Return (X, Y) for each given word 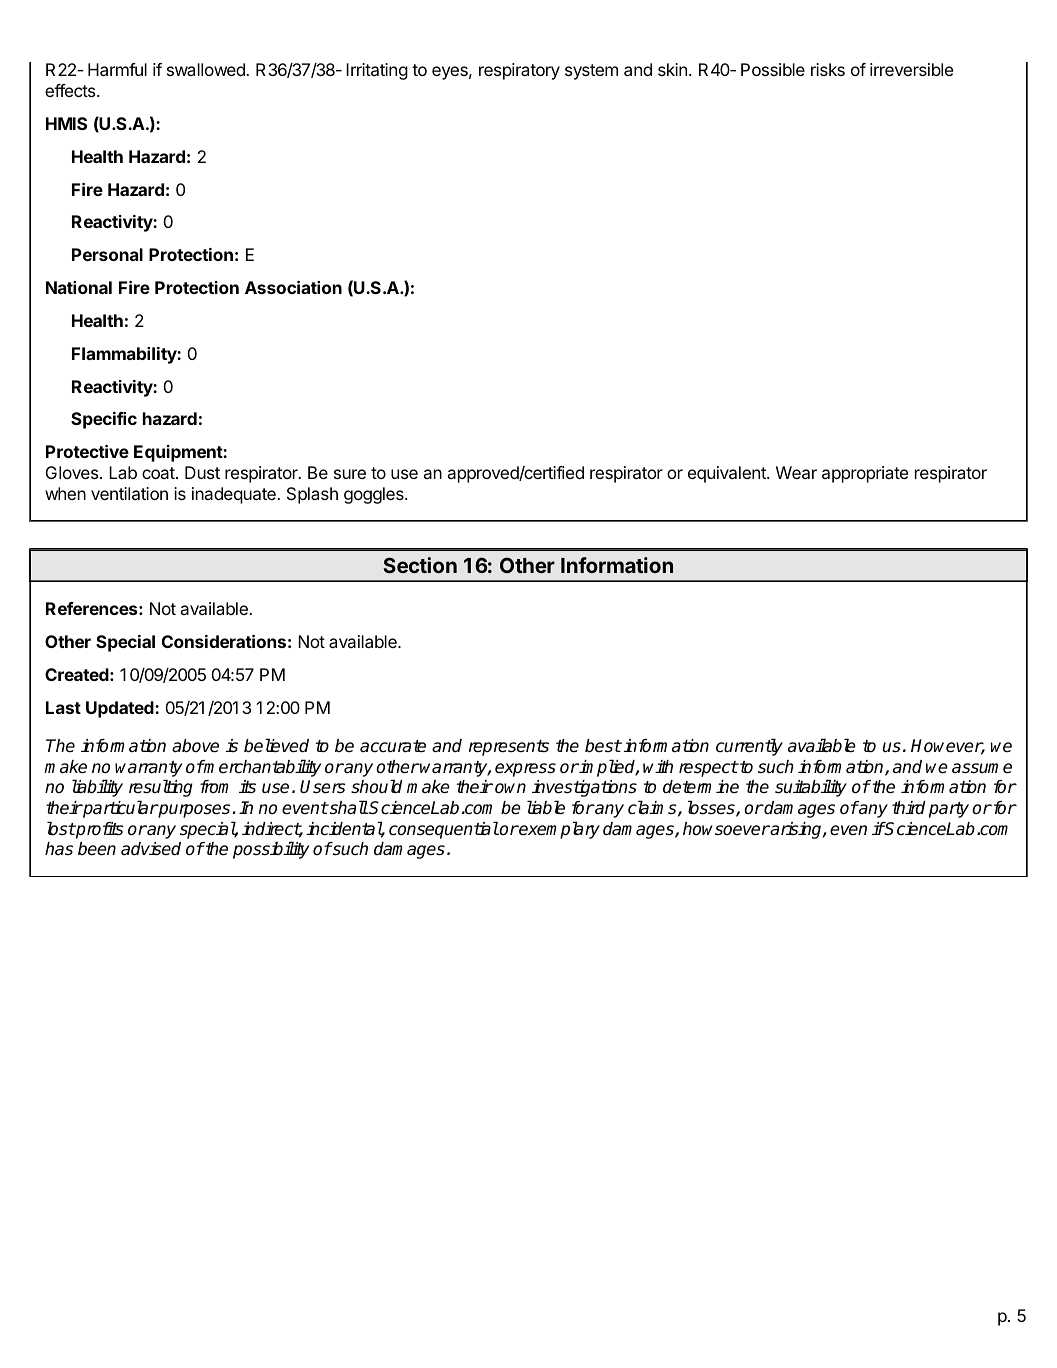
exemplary (559, 830)
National (79, 287)
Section (420, 565)
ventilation (129, 493)
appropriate (865, 474)
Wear (796, 472)
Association (293, 287)
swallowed (207, 69)
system (591, 72)
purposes (193, 811)
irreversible (911, 69)
